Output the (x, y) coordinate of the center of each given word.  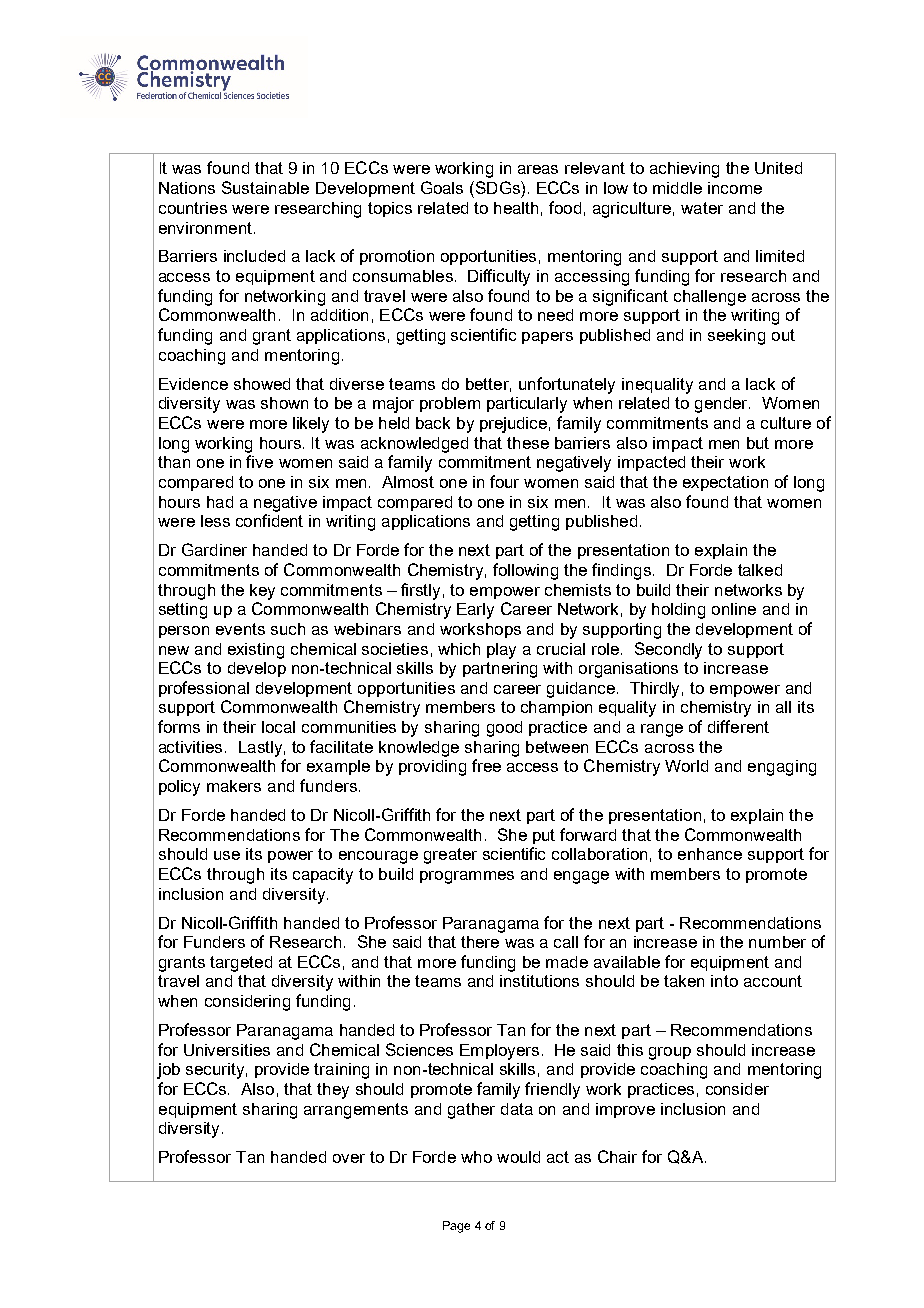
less (215, 521)
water (702, 208)
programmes (467, 877)
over (349, 1158)
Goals (442, 187)
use (227, 855)
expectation (725, 483)
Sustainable (265, 187)
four (504, 481)
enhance (710, 854)
